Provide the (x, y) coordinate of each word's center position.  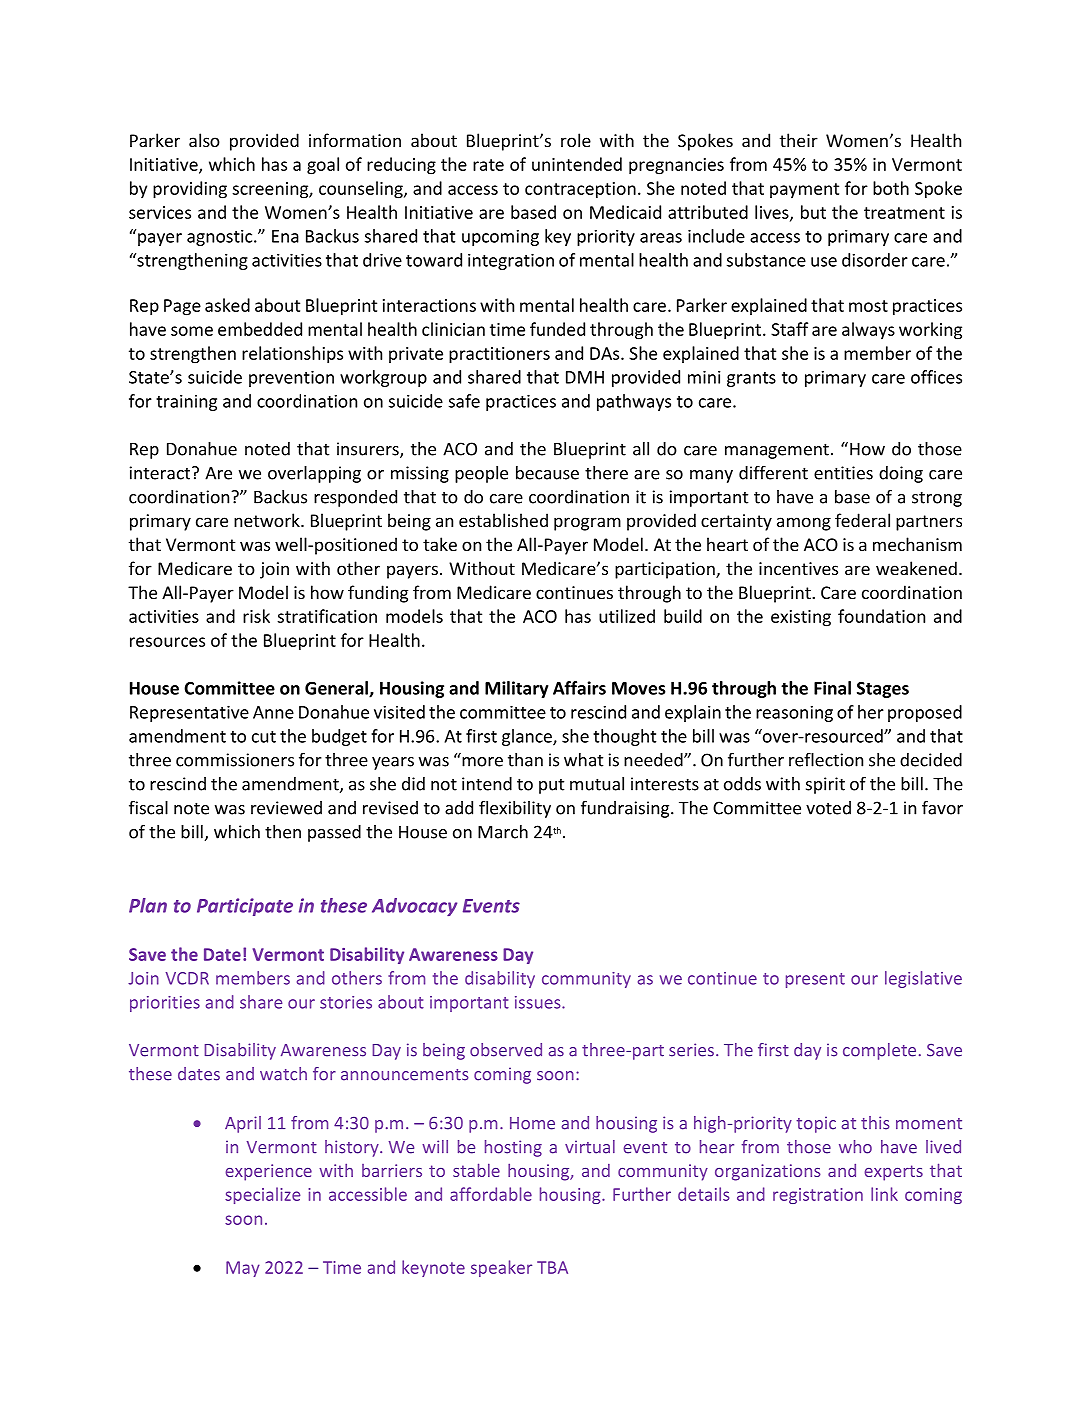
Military (517, 689)
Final (832, 688)
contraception (580, 190)
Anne (273, 712)
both (891, 188)
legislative (923, 979)
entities (843, 473)
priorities (165, 1004)
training (186, 402)
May (243, 1269)
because (547, 473)
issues (539, 1002)
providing (190, 190)
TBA (552, 1267)
